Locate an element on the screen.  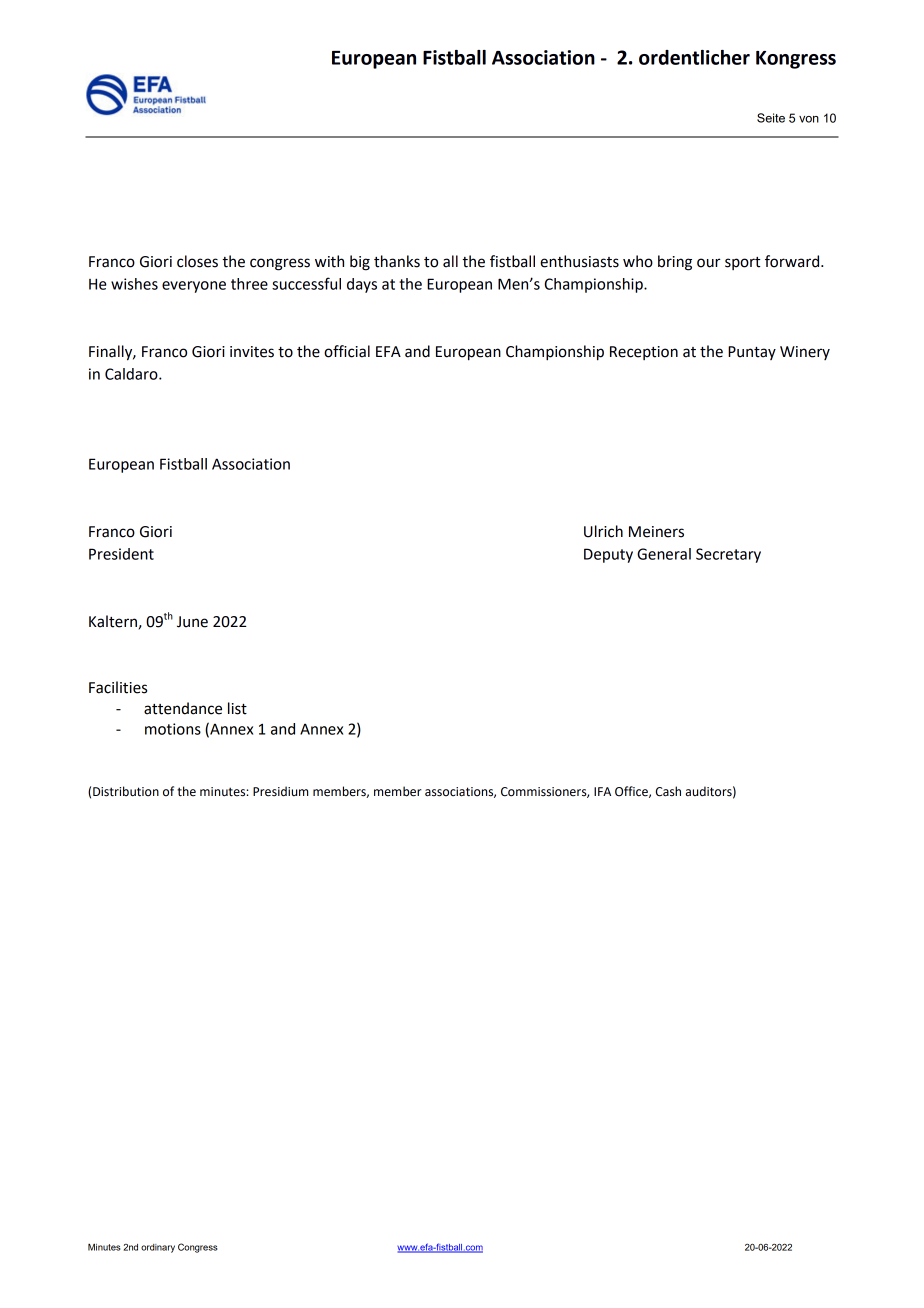
Distribution is located at coordinates (126, 791).
